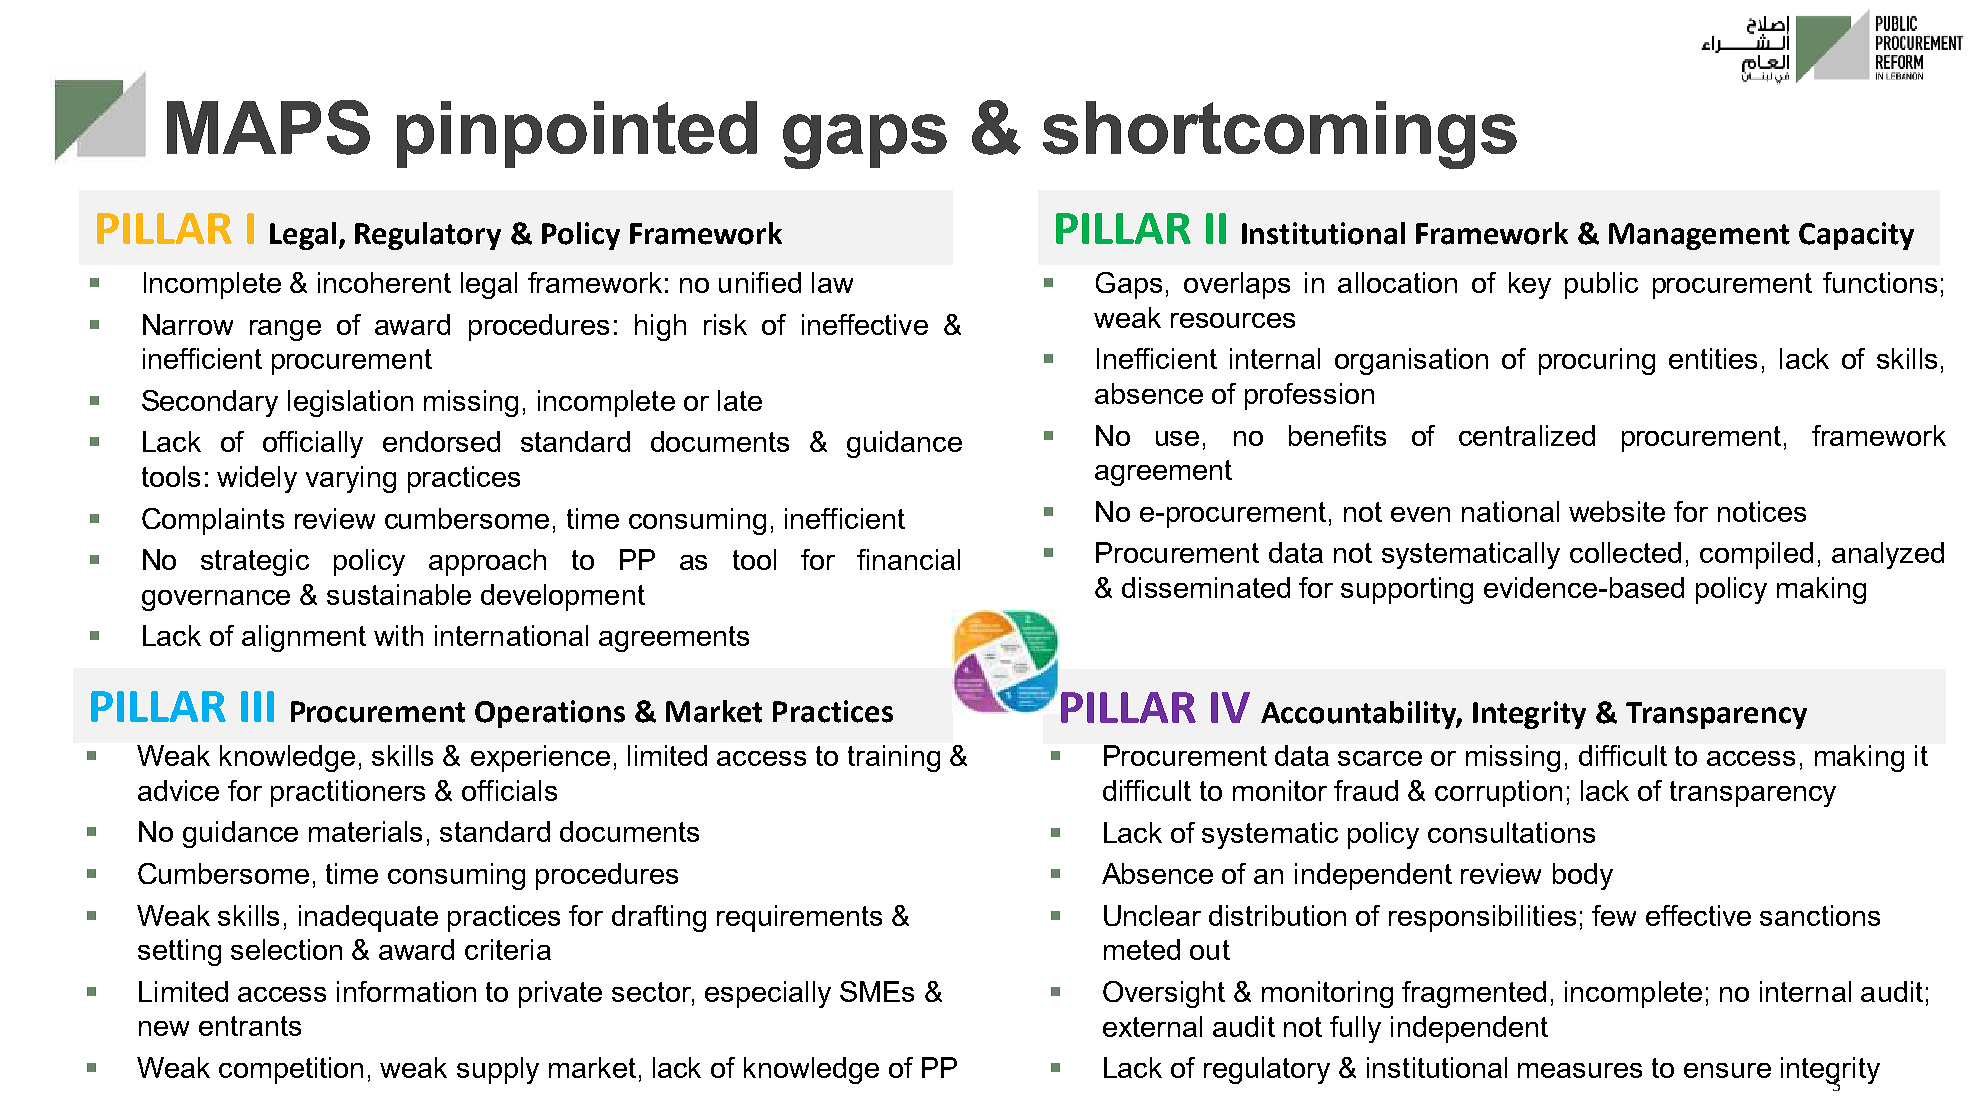 The height and width of the screenshot is (1113, 1978). Describe the element at coordinates (1756, 555) in the screenshot. I see `compiled` at that location.
